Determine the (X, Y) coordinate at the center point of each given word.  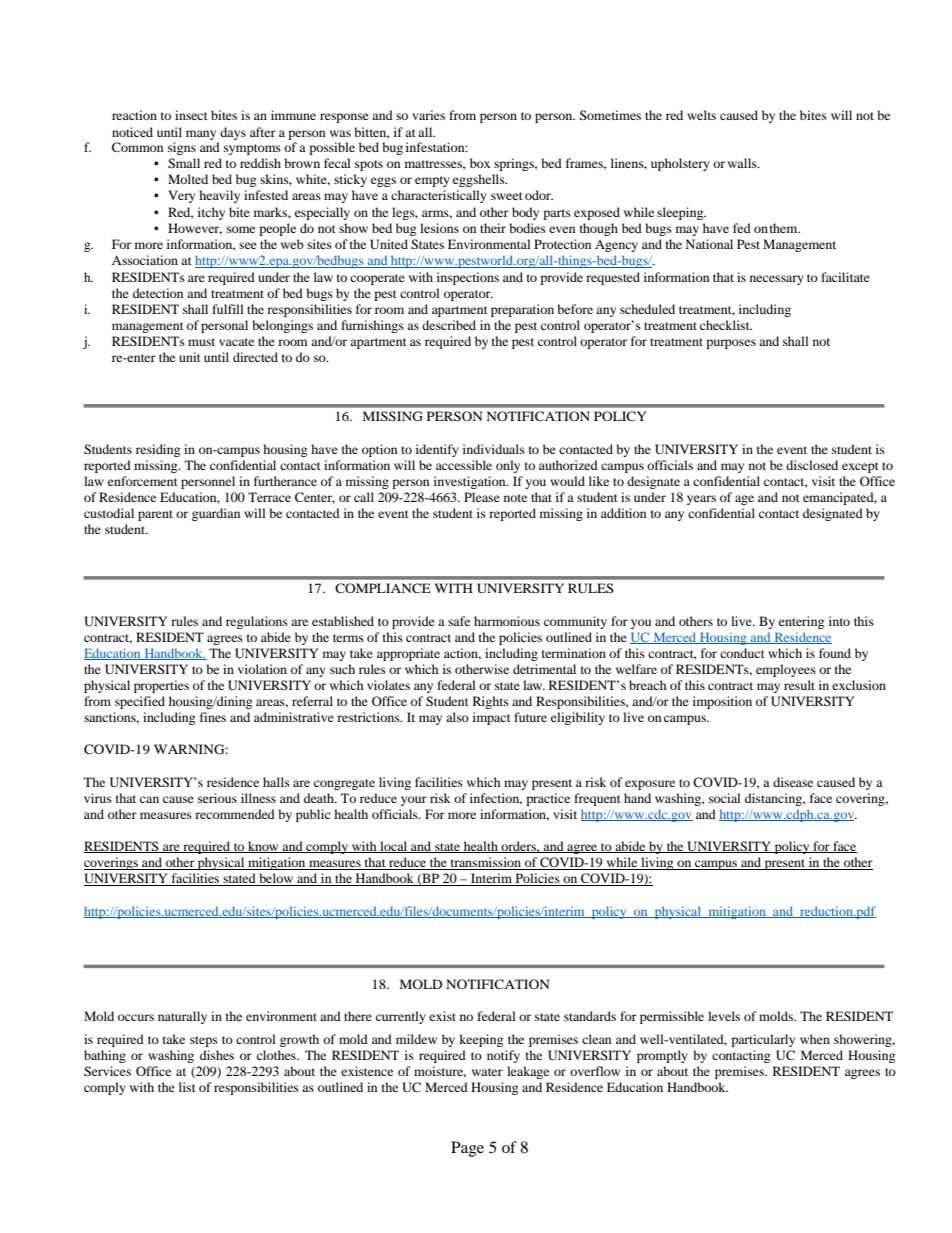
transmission (486, 863)
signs (182, 148)
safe (459, 621)
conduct (742, 653)
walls (743, 163)
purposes (731, 344)
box (480, 163)
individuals (494, 449)
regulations (257, 622)
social (725, 798)
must (201, 342)
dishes (217, 1055)
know (263, 847)
